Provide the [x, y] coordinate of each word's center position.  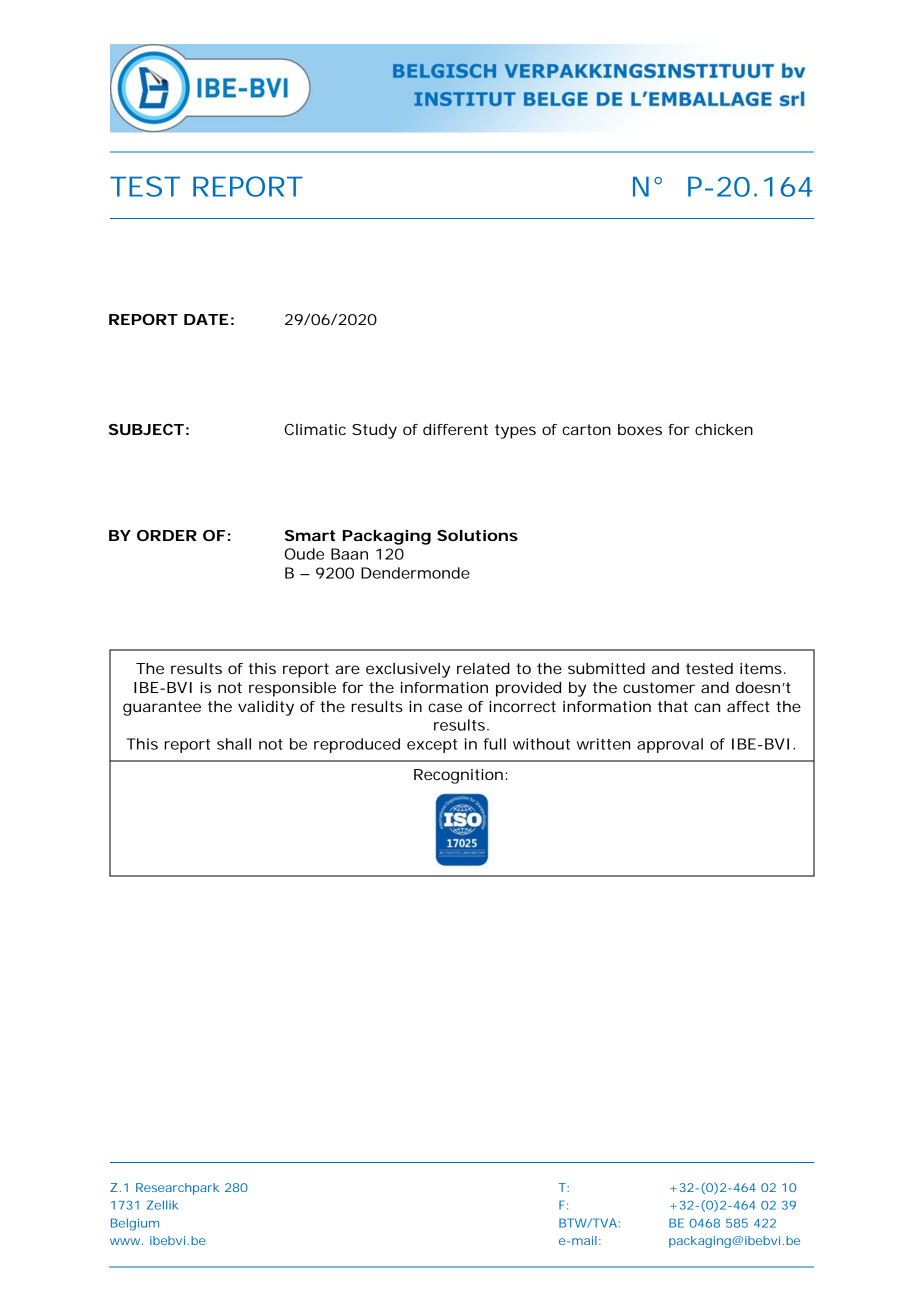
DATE [206, 319]
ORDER [167, 535]
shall [234, 744]
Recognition [458, 776]
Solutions [477, 535]
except [432, 746]
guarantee [162, 708]
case [445, 707]
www [126, 1241]
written [603, 744]
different [455, 429]
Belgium [135, 1224]
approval [670, 745]
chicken [724, 429]
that [673, 706]
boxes [640, 429]
